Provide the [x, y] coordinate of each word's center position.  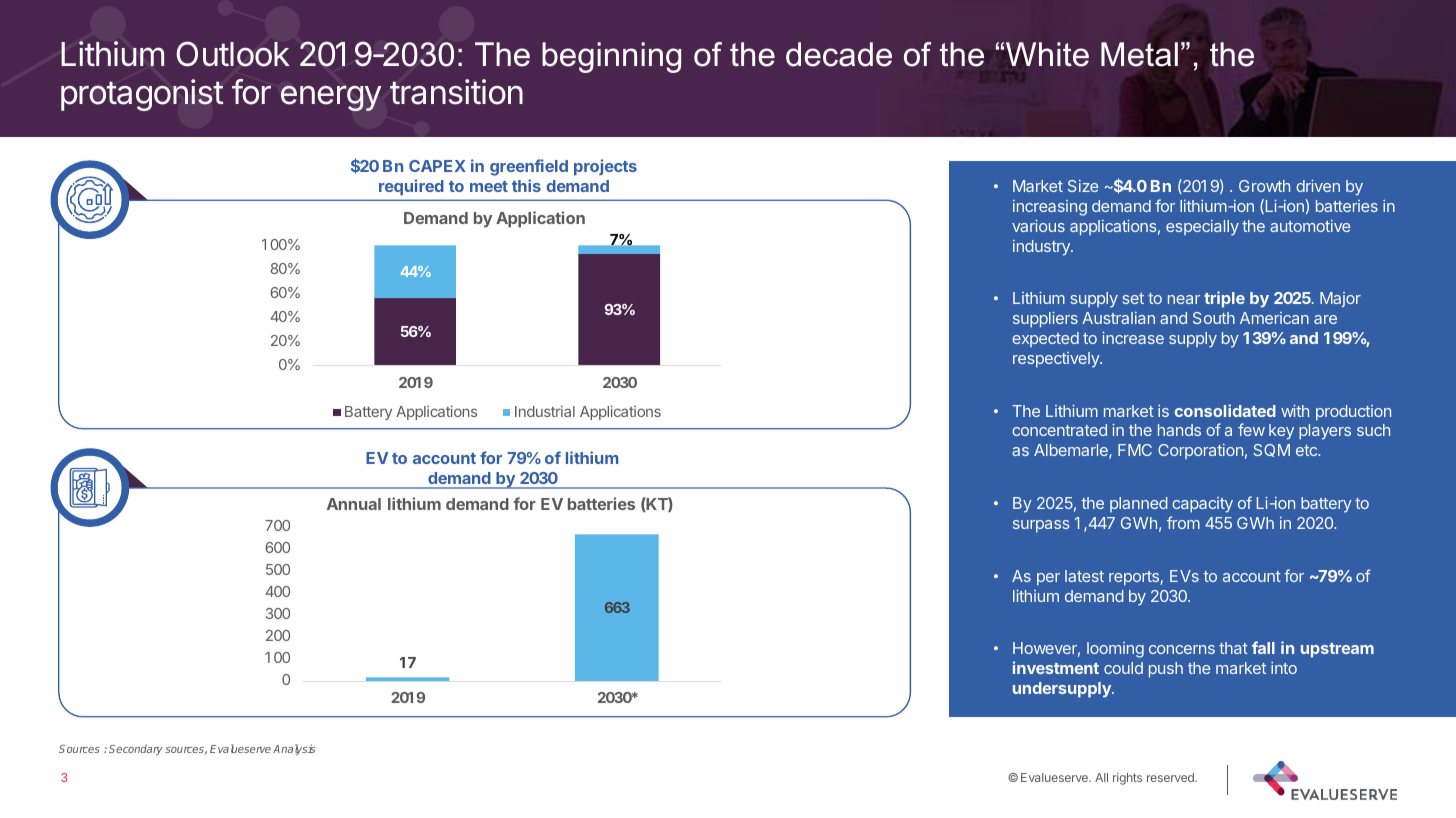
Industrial [545, 411]
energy [331, 98]
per [1048, 579]
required [411, 187]
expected [1045, 339]
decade [839, 54]
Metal [1139, 54]
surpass [1041, 526]
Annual [354, 504]
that [1233, 648]
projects [605, 167]
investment [1056, 667]
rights [1127, 779]
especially [1202, 228]
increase [1133, 338]
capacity [1202, 505]
